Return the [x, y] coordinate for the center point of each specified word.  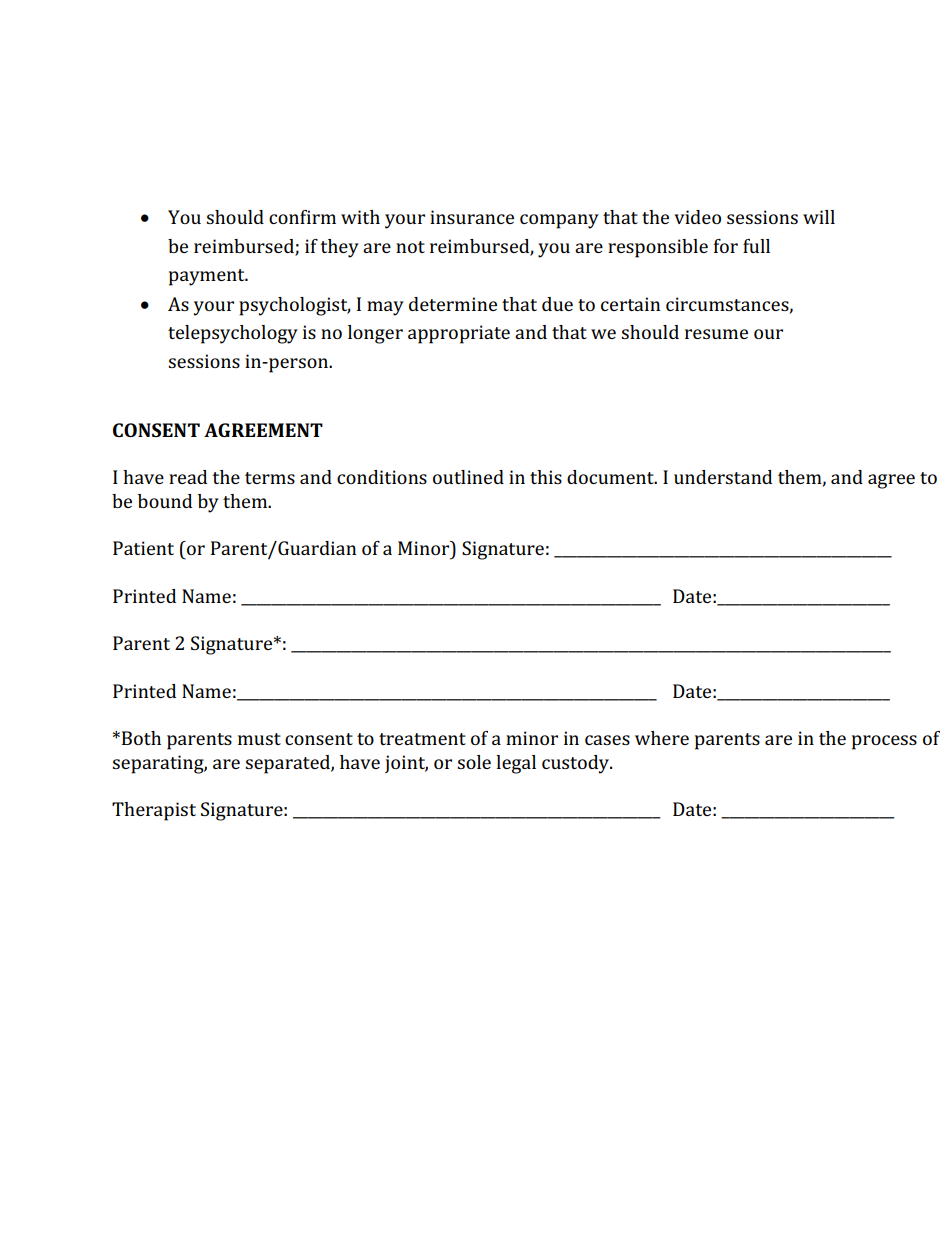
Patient [143, 548]
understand [723, 477]
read [188, 477]
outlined [468, 477]
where [662, 738]
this [546, 477]
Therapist [154, 811]
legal [516, 764]
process [884, 742]
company [559, 221]
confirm [302, 217]
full [756, 246]
